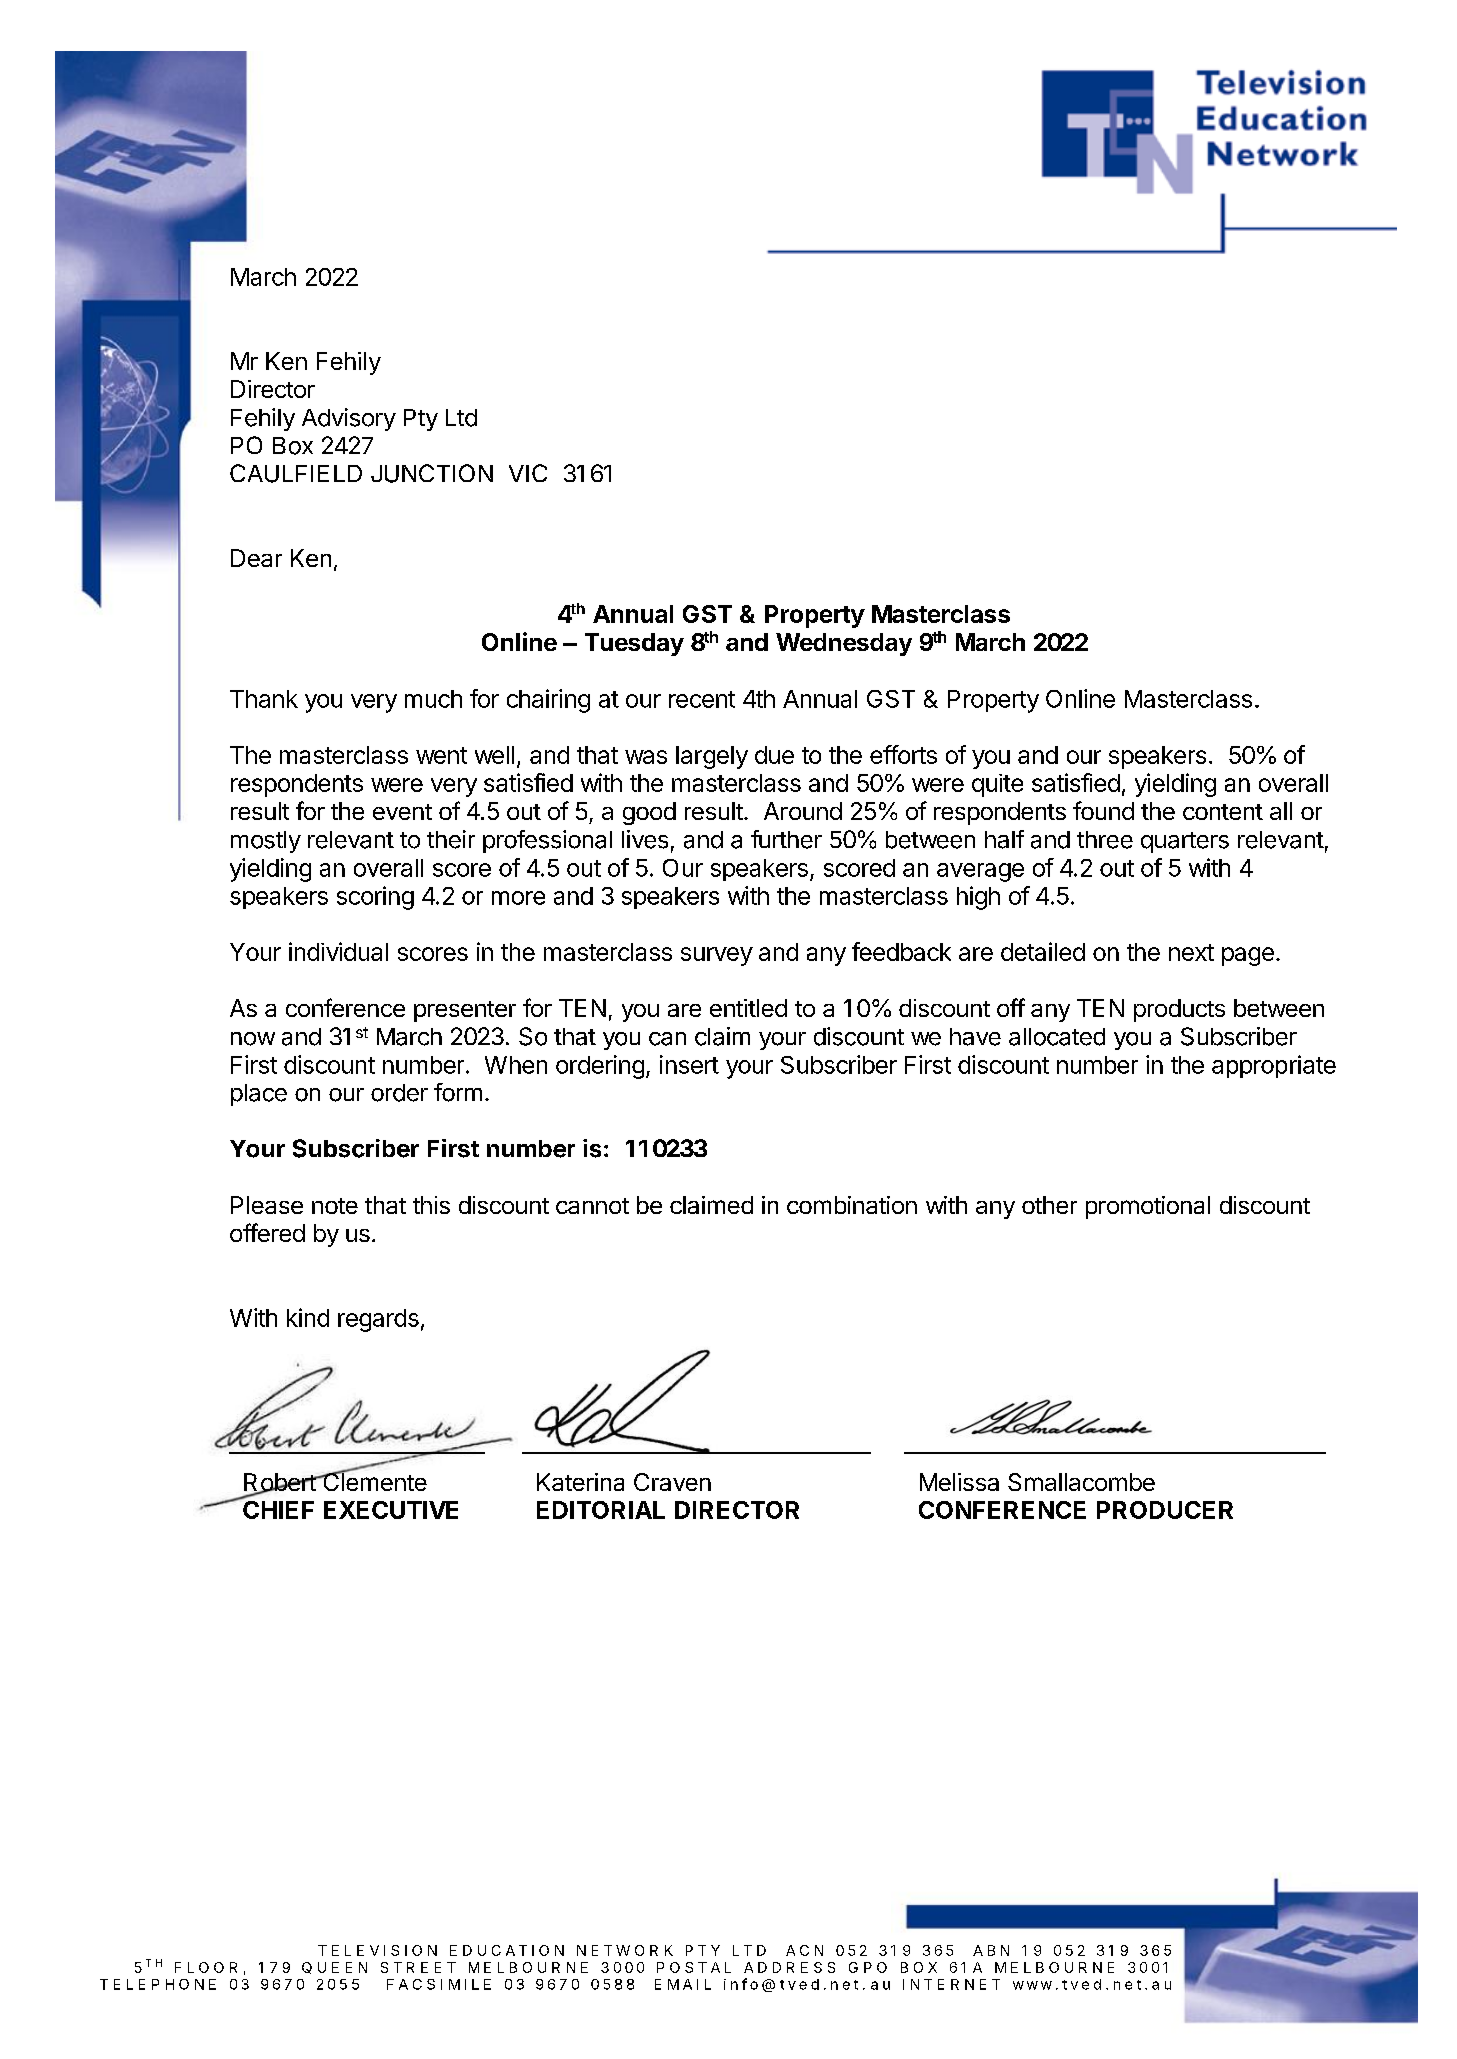 The image size is (1457, 2059). I want to click on next, so click(1191, 952).
